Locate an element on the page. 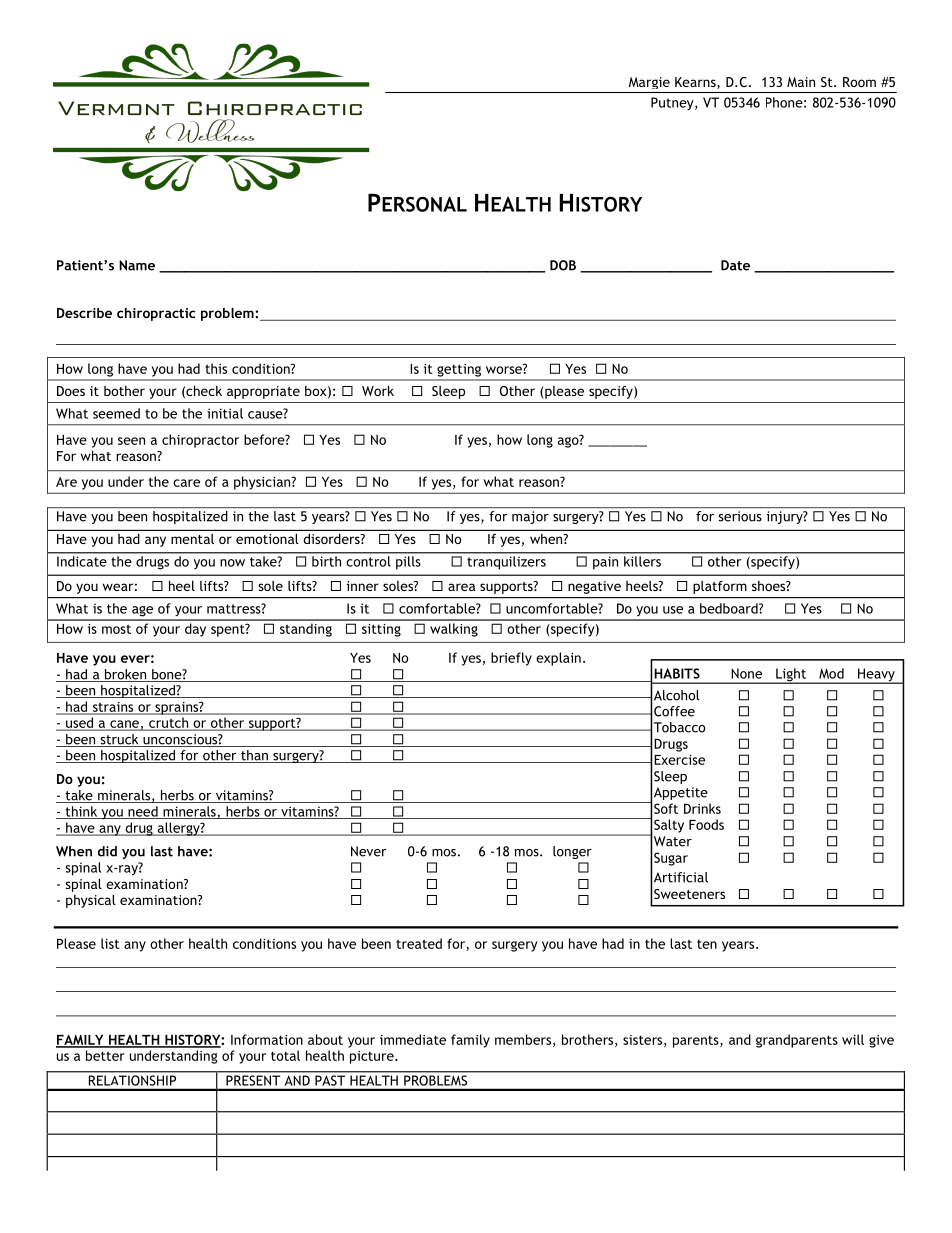 The height and width of the document is (1233, 952). Main is located at coordinates (801, 82).
